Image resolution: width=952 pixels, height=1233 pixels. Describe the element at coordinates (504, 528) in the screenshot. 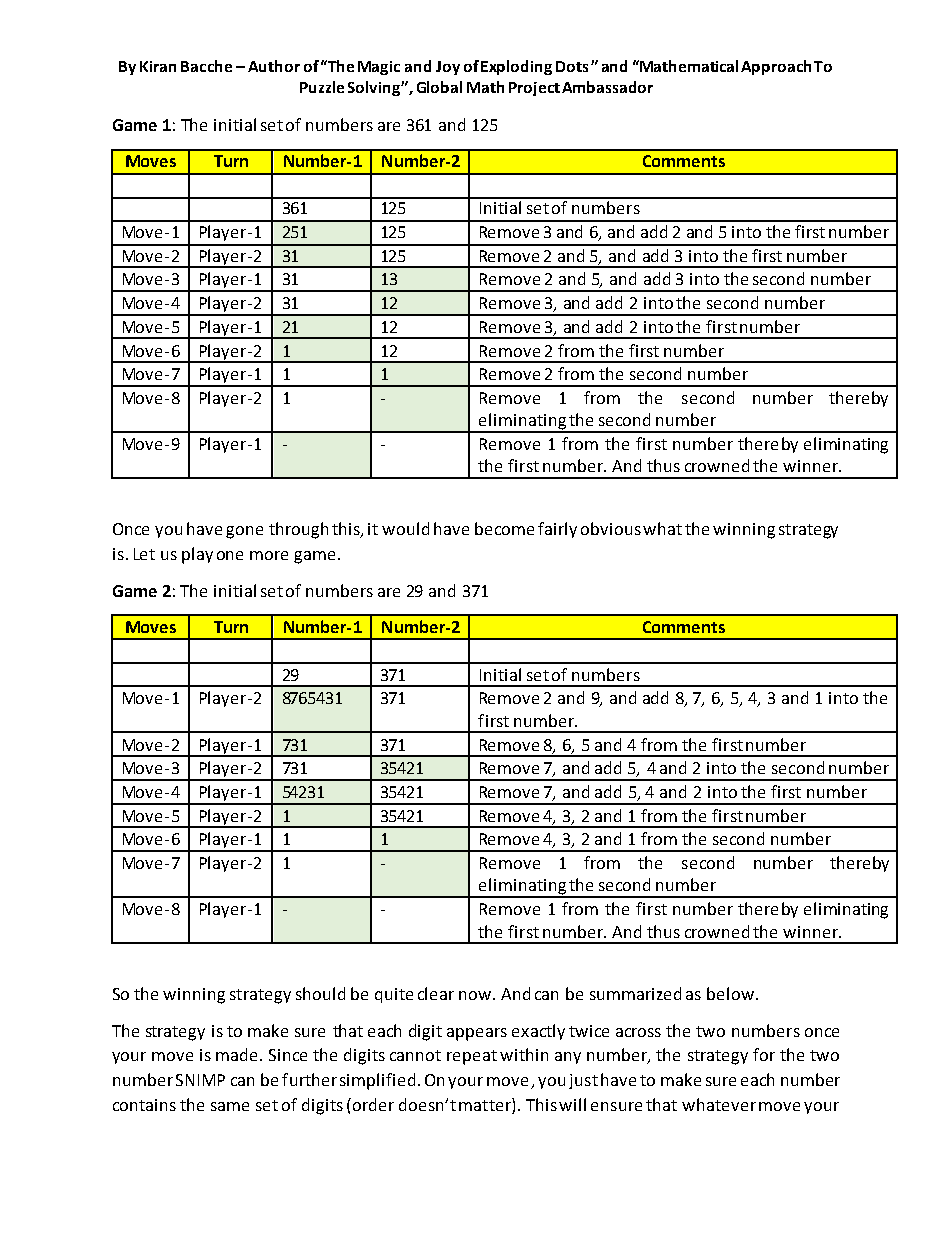

I see `become` at that location.
